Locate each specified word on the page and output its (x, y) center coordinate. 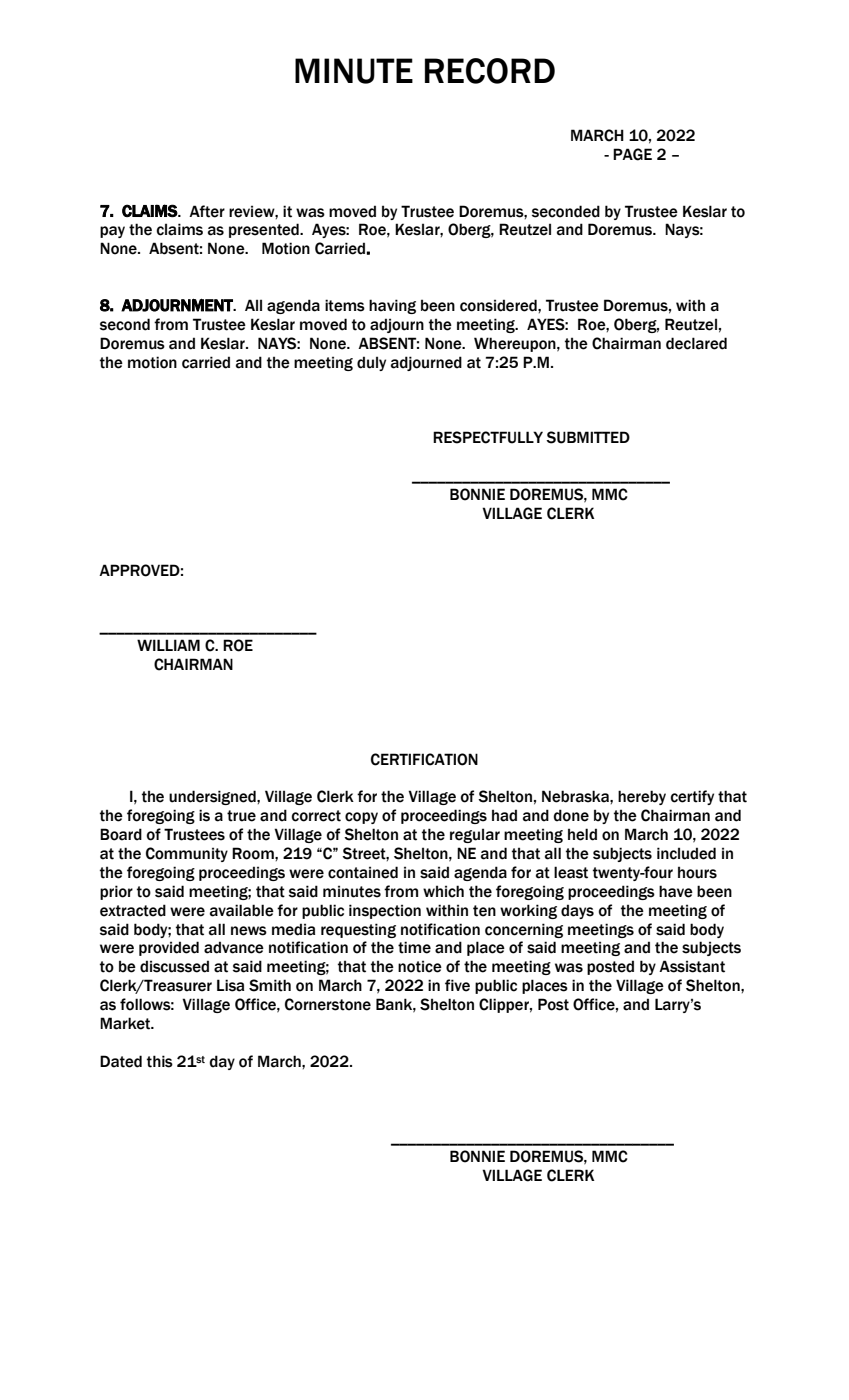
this (160, 1061)
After (207, 211)
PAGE (632, 154)
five (457, 985)
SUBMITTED (588, 437)
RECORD (490, 71)
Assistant (692, 966)
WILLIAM (168, 645)
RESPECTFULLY (488, 437)
